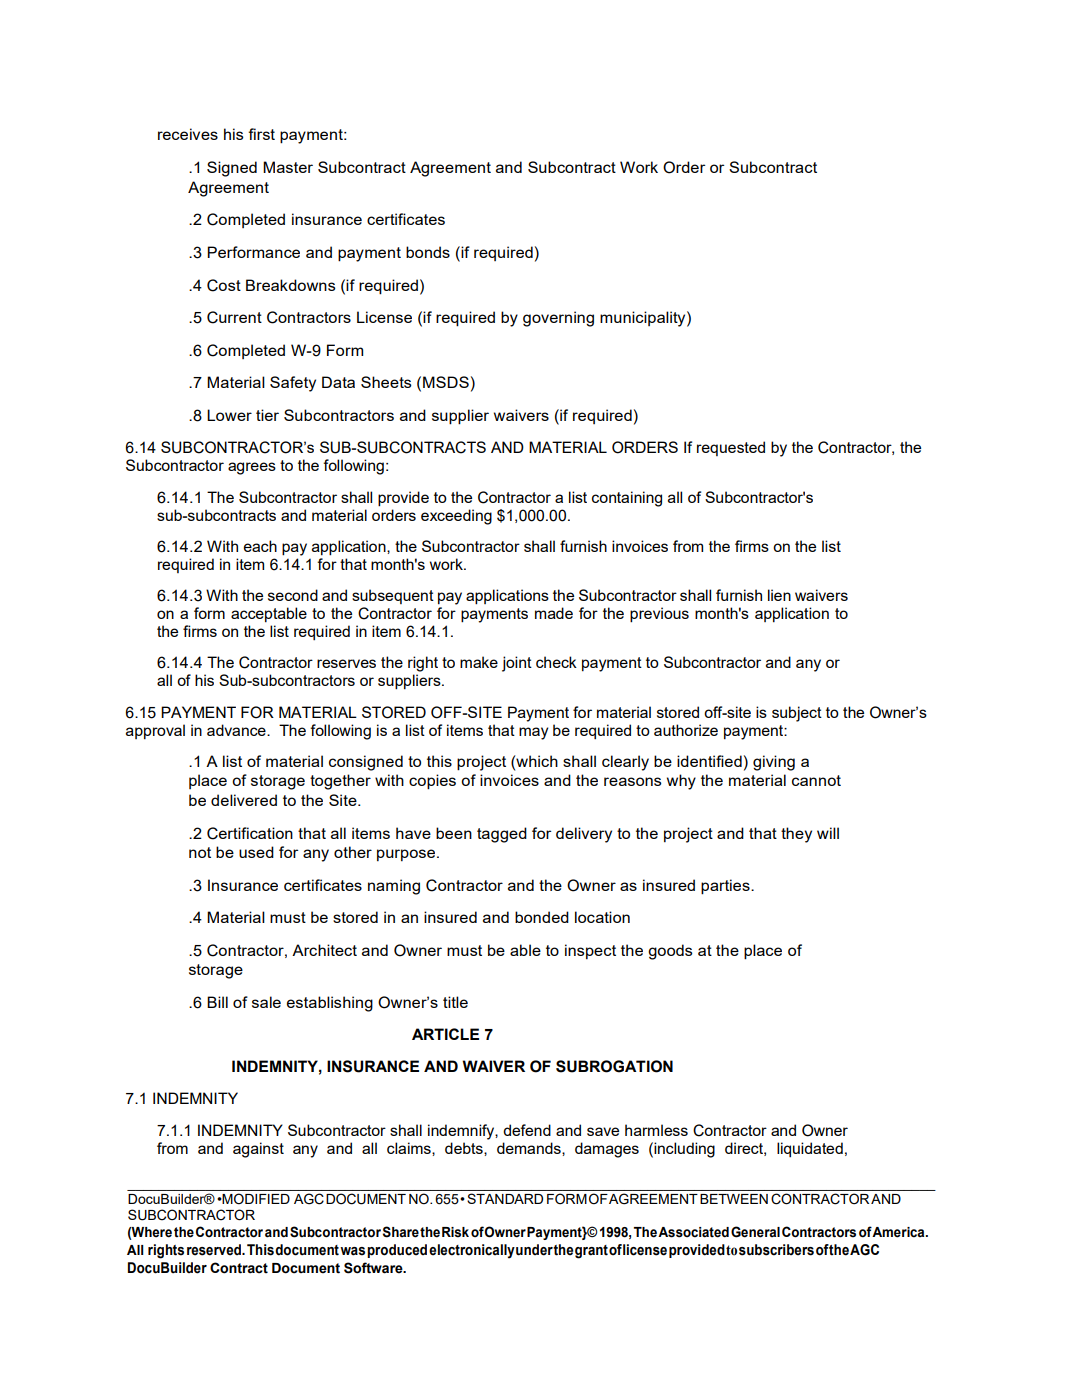  Describe the element at coordinates (256, 852) in the image. I see `used` at that location.
